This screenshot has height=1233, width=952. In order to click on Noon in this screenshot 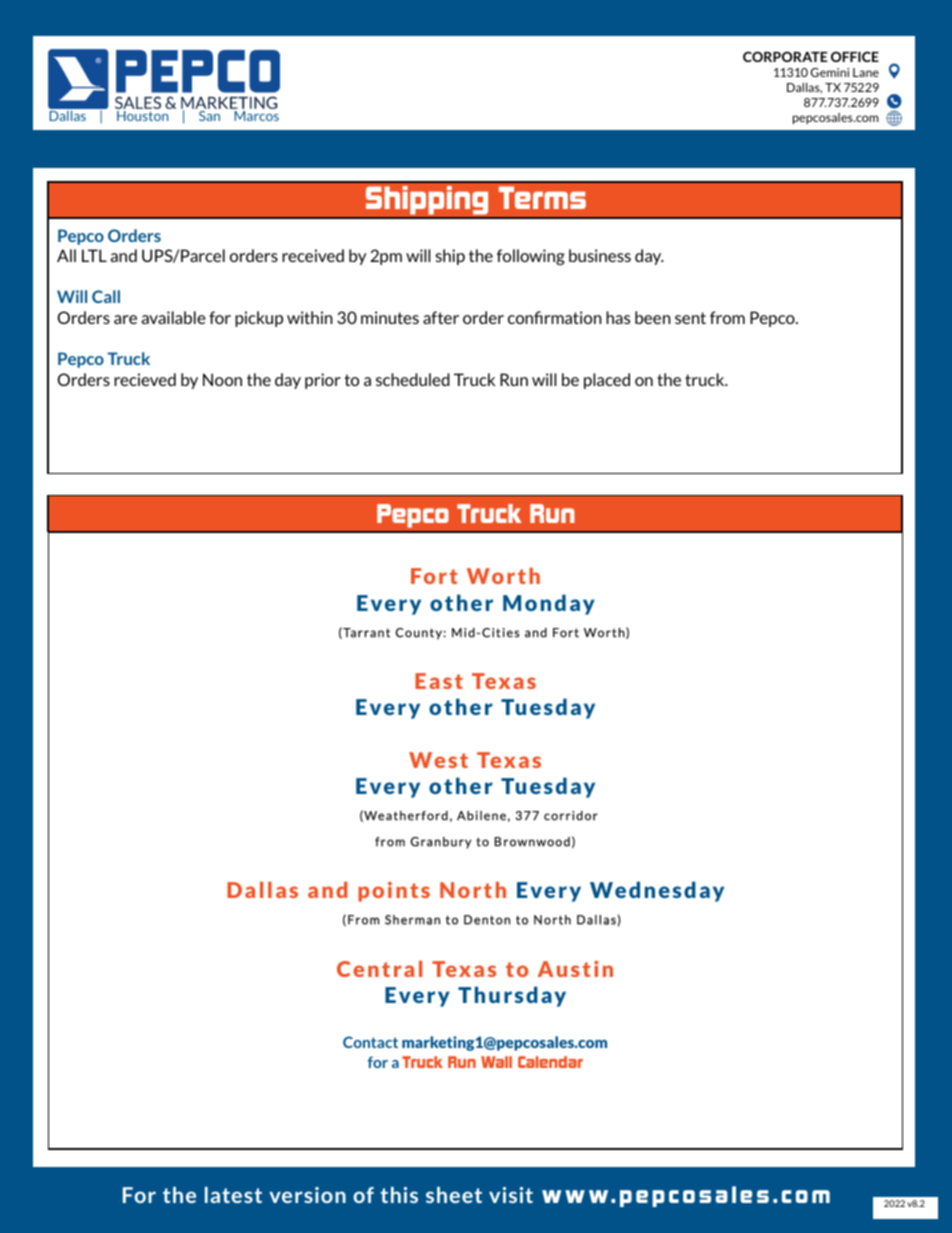, I will do `click(222, 379)`.
